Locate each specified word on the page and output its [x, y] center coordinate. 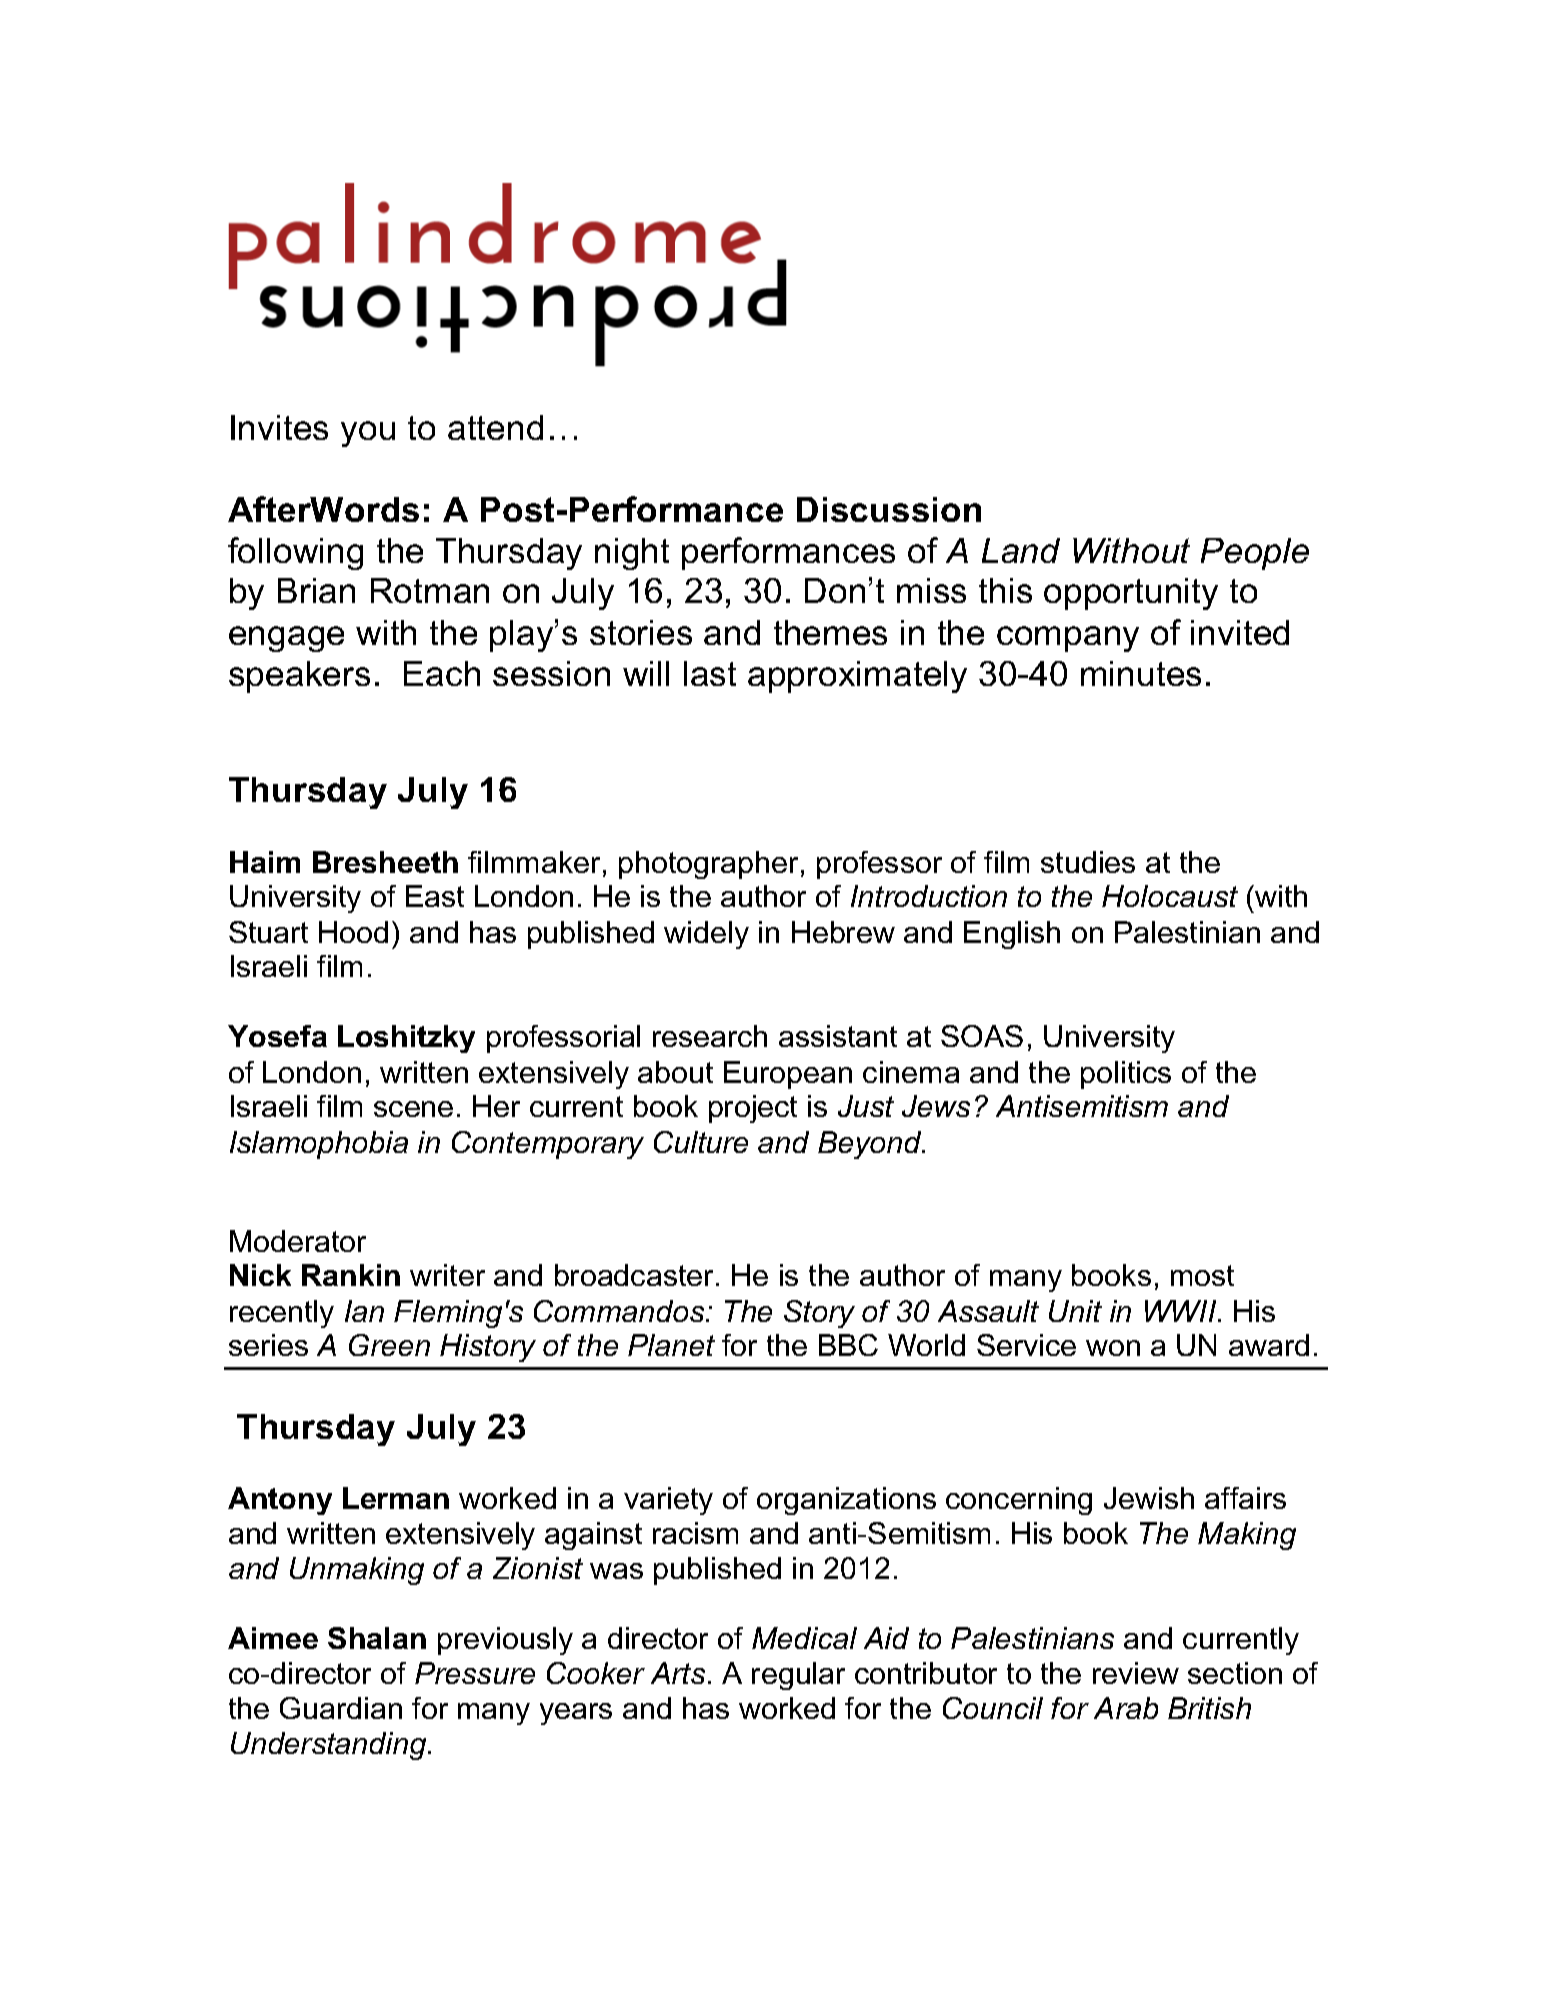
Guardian [341, 1708]
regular [798, 1676]
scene [413, 1109]
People [1255, 554]
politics [1126, 1075]
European [788, 1075]
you [368, 434]
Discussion [889, 509]
